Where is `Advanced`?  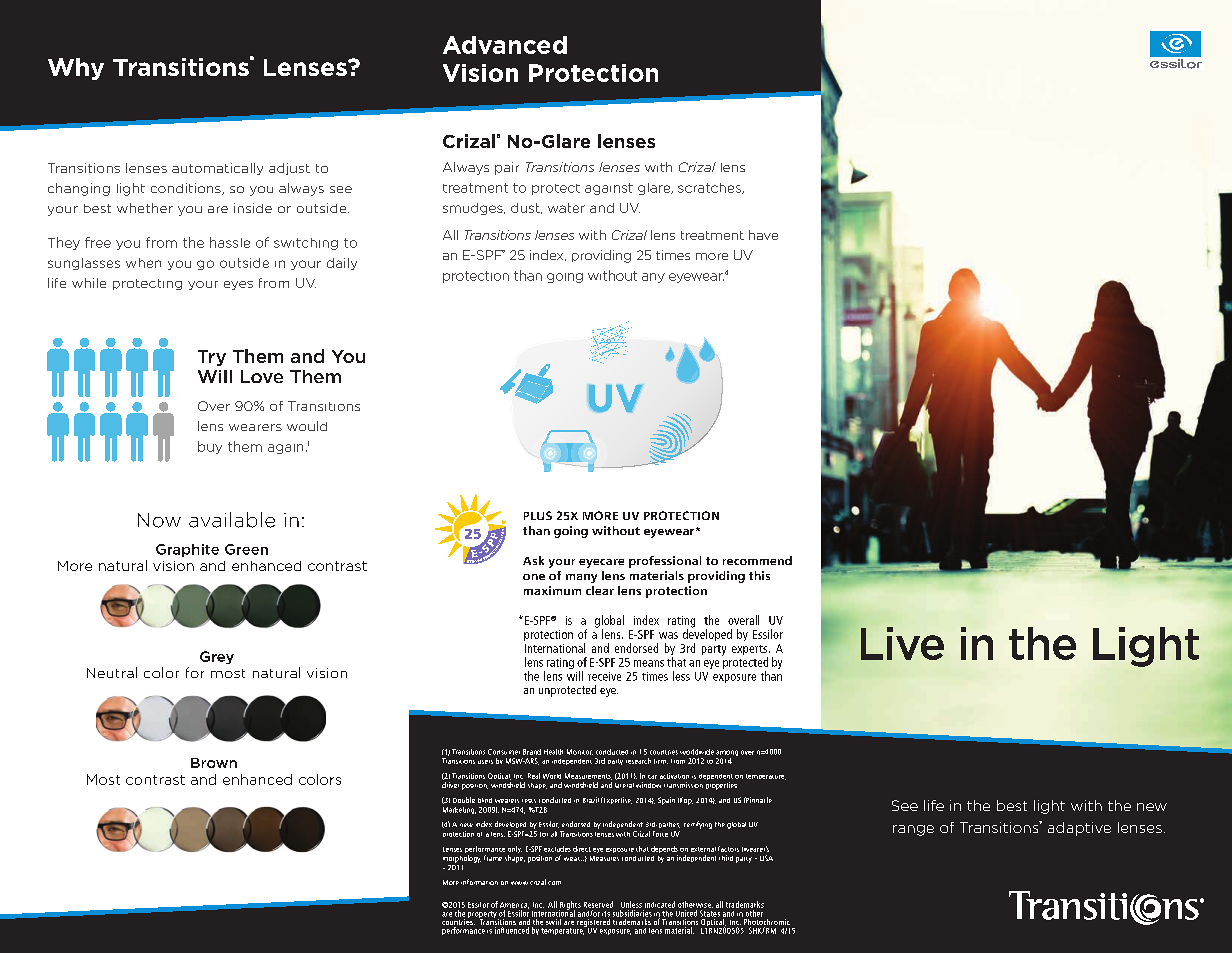
Advanced is located at coordinates (505, 45).
